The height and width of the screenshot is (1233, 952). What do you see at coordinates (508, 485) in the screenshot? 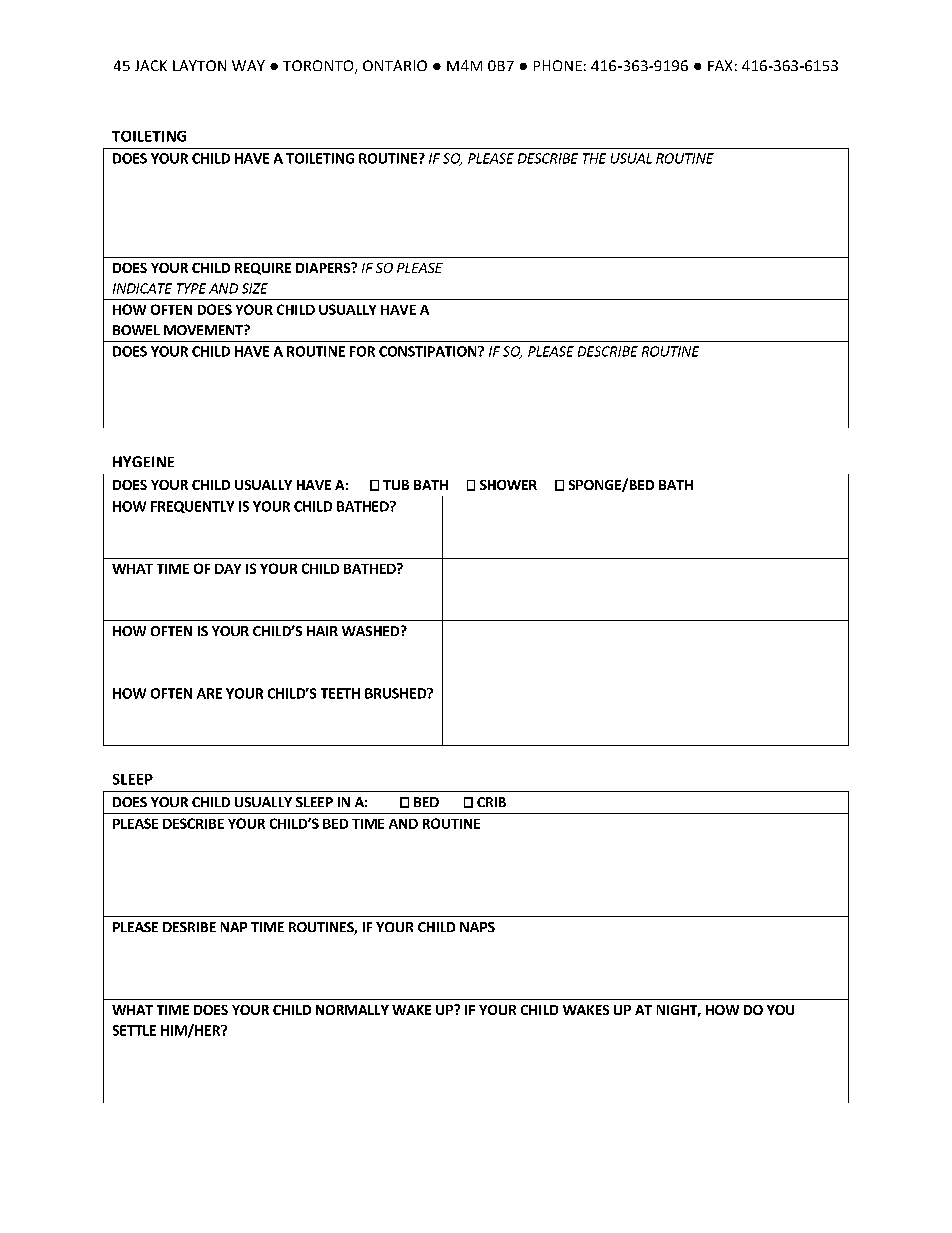
I see `SHOWER` at bounding box center [508, 485].
